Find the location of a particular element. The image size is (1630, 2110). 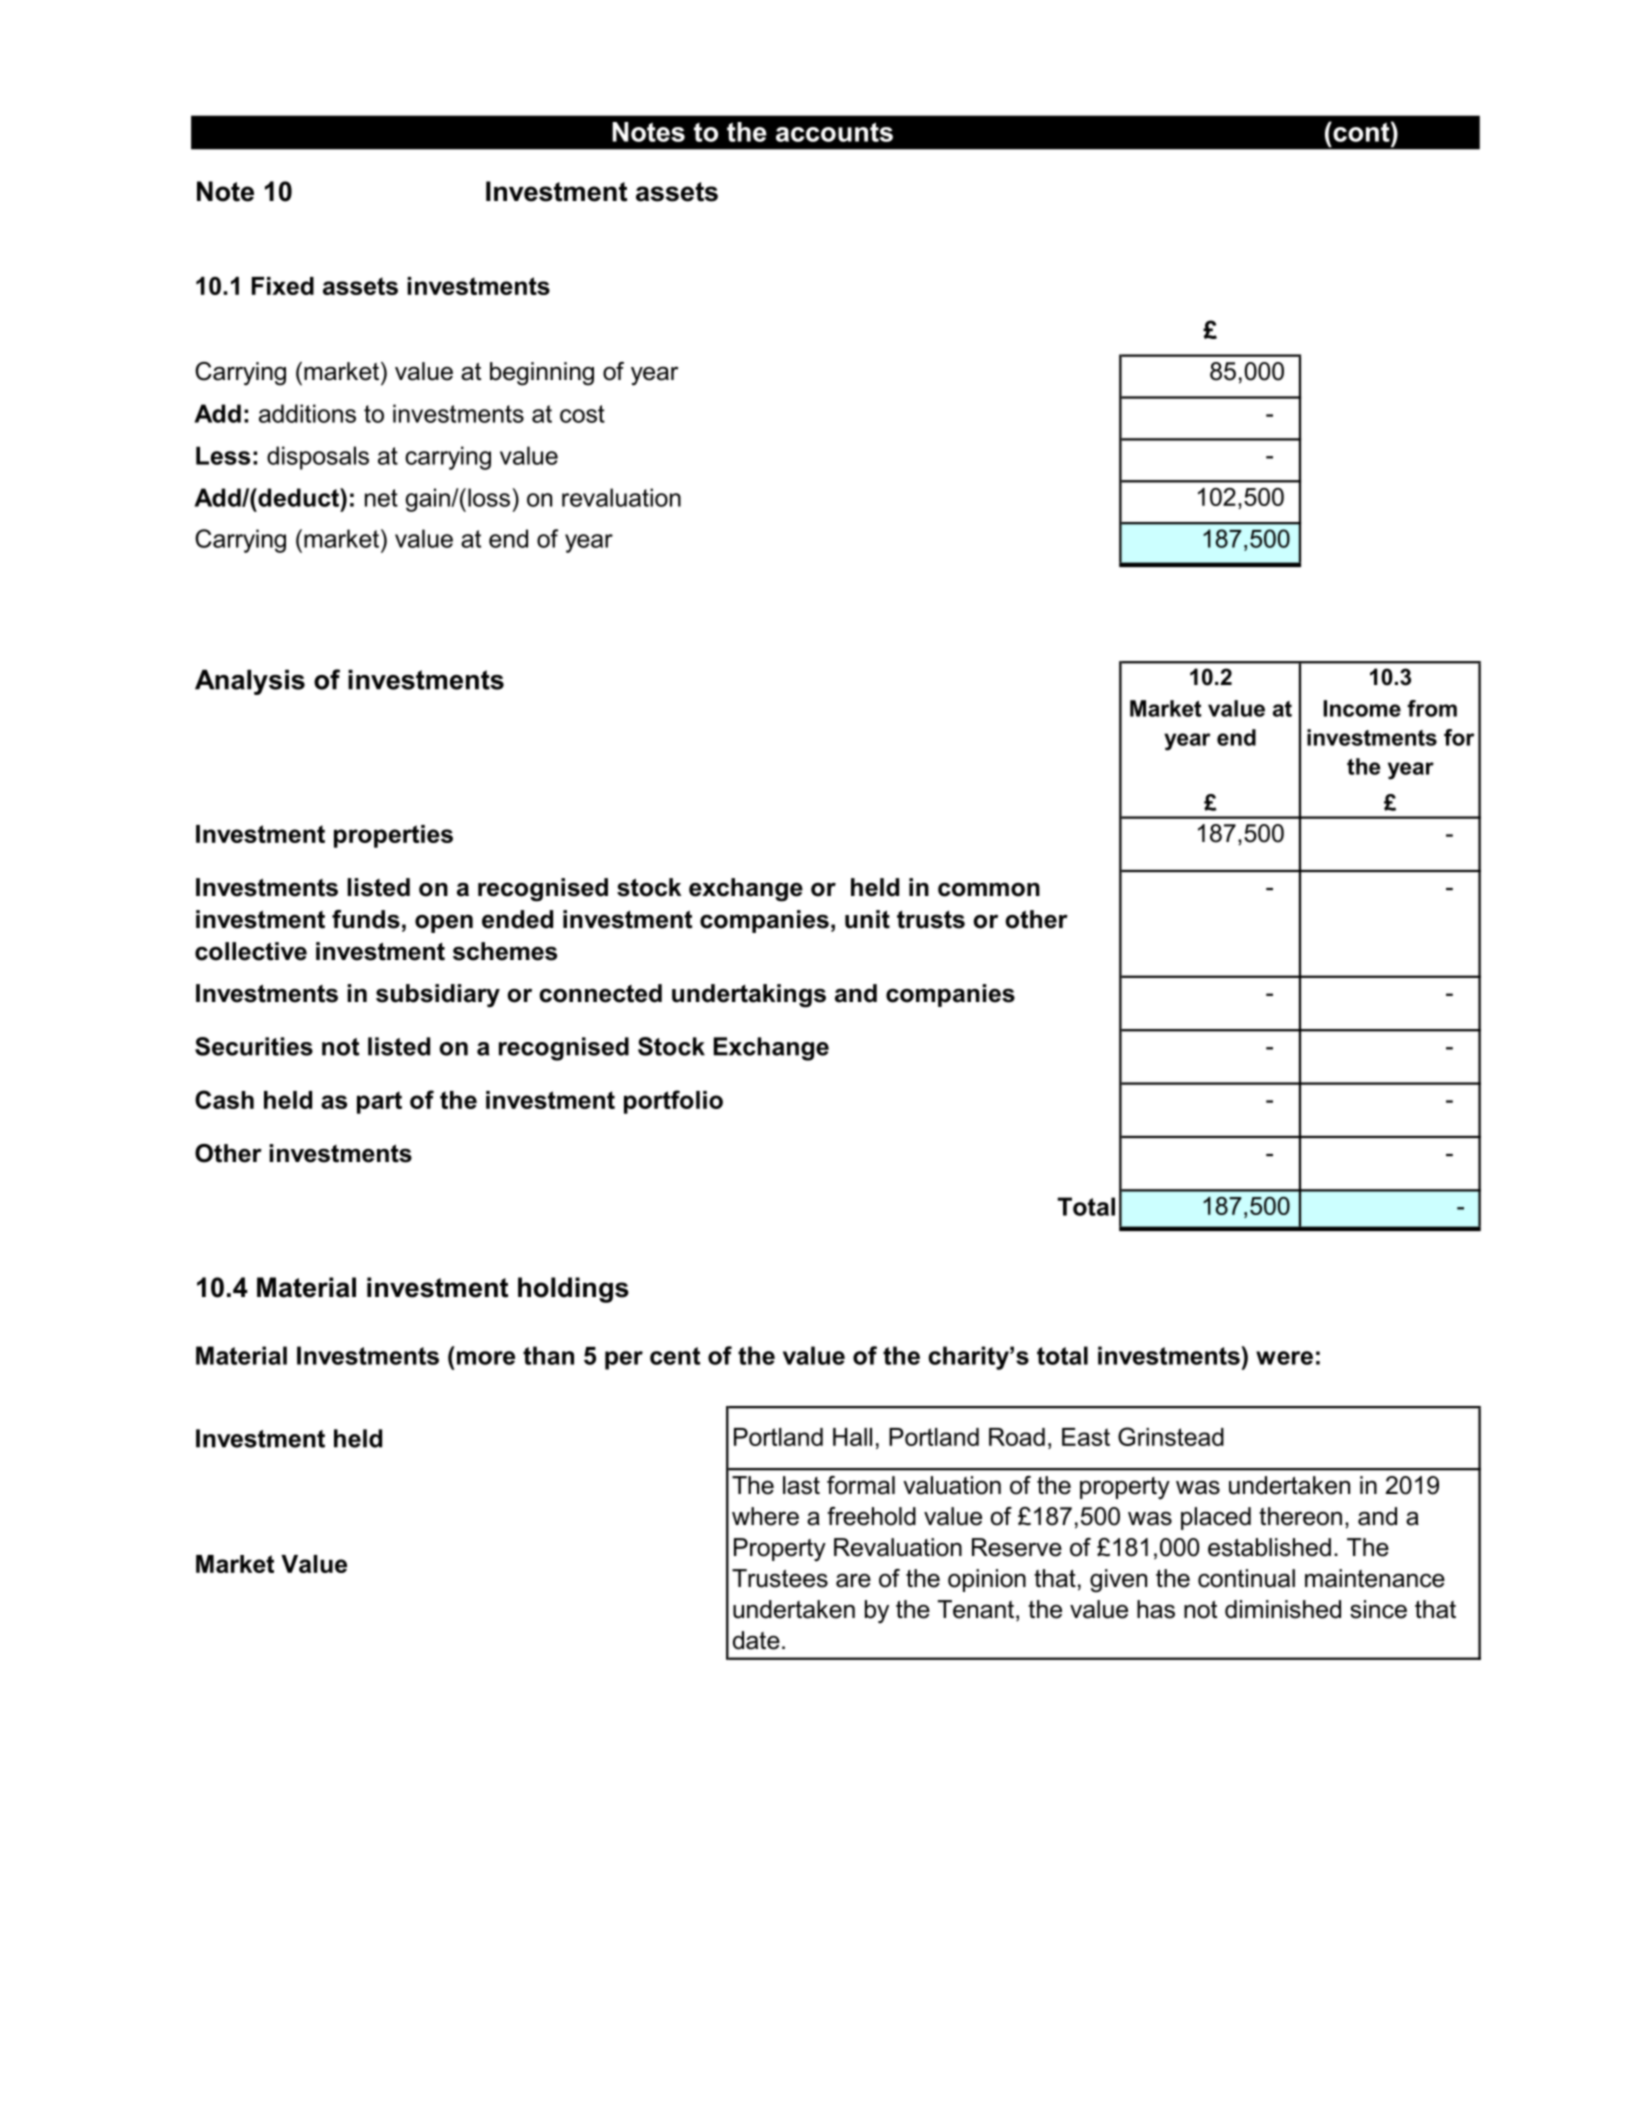

Income is located at coordinates (1362, 708).
